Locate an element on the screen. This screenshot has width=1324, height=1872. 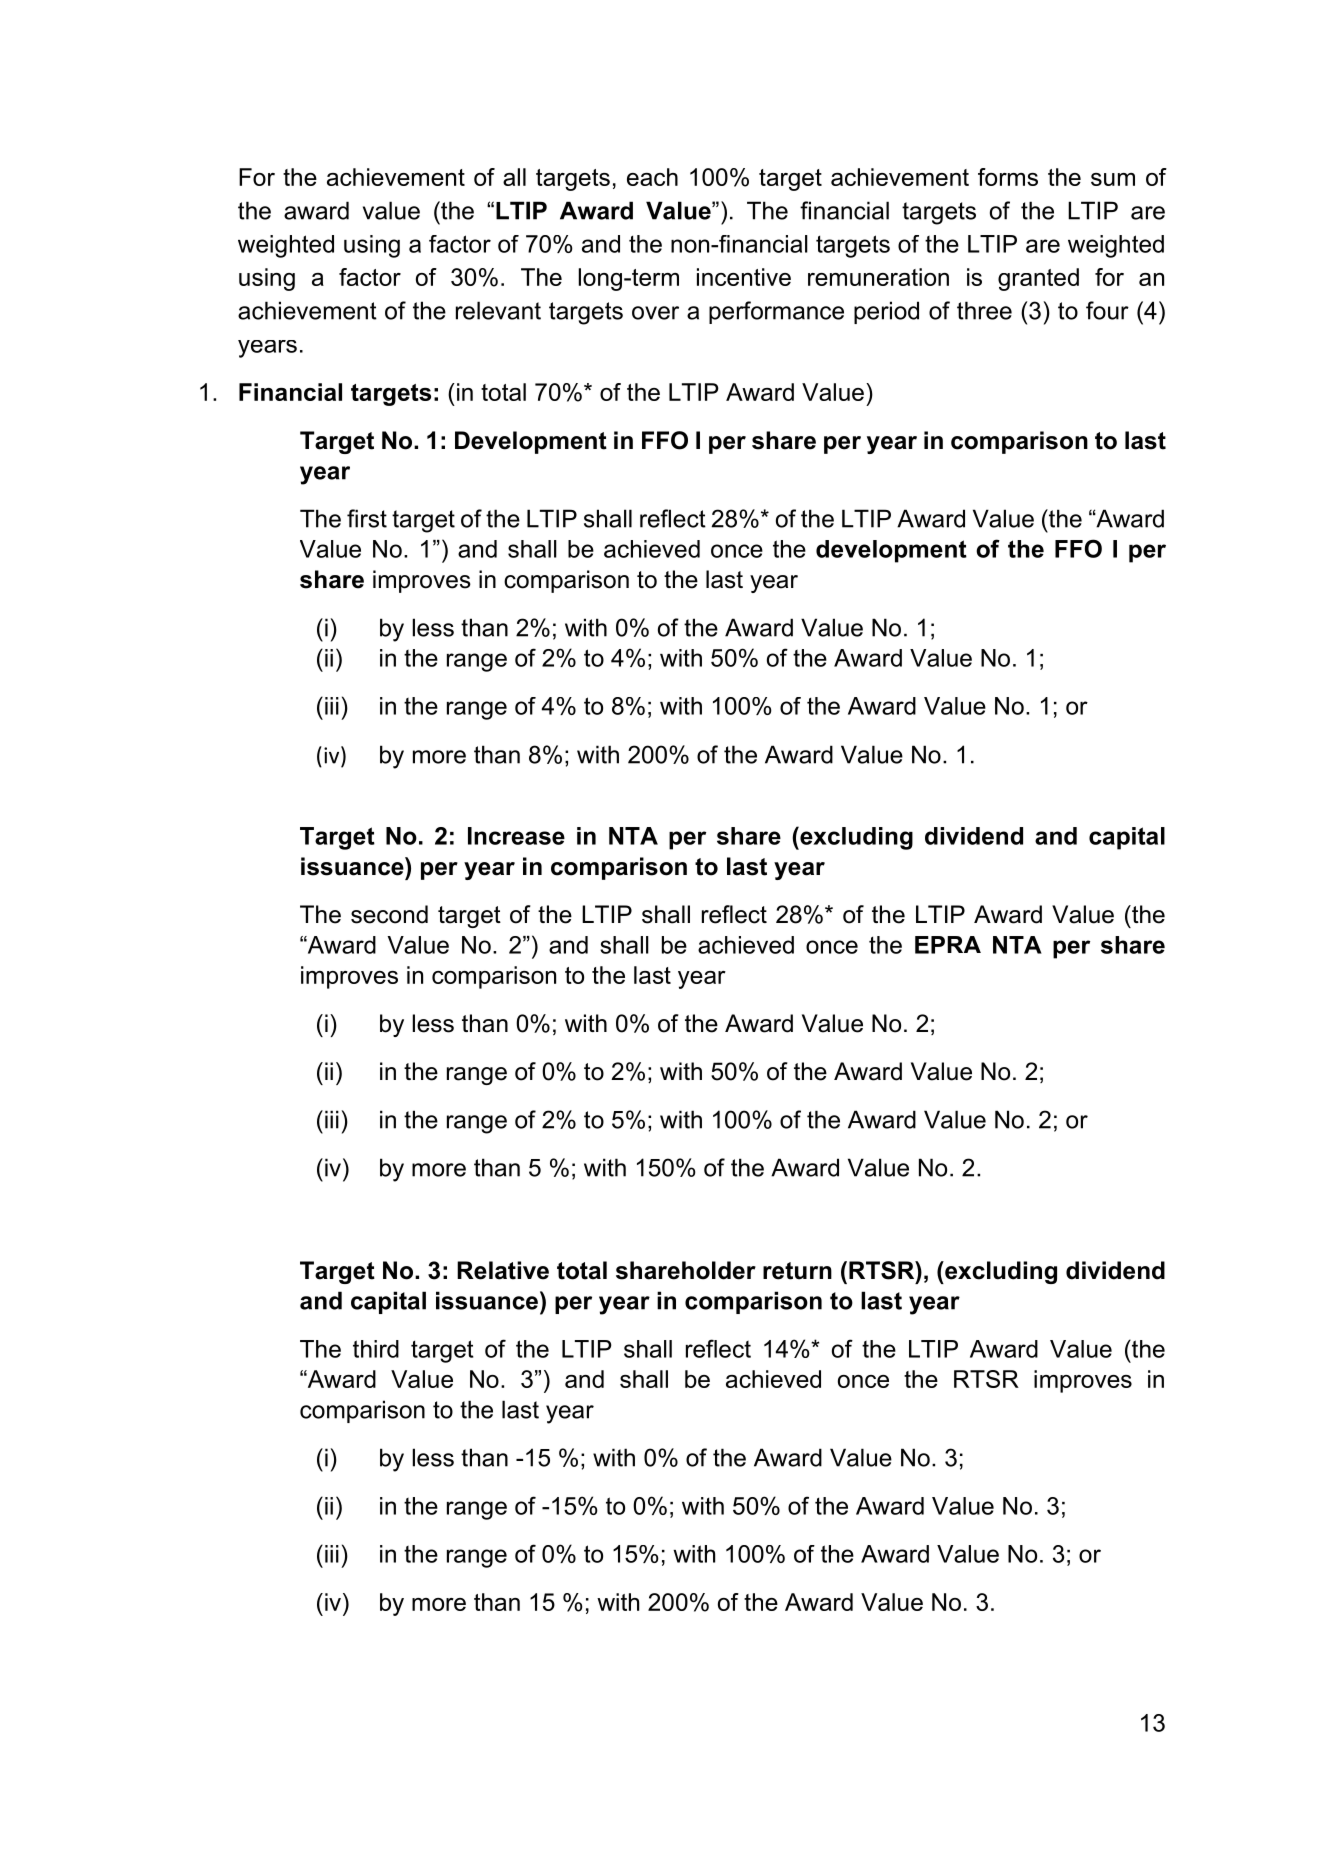
return is located at coordinates (797, 1271).
